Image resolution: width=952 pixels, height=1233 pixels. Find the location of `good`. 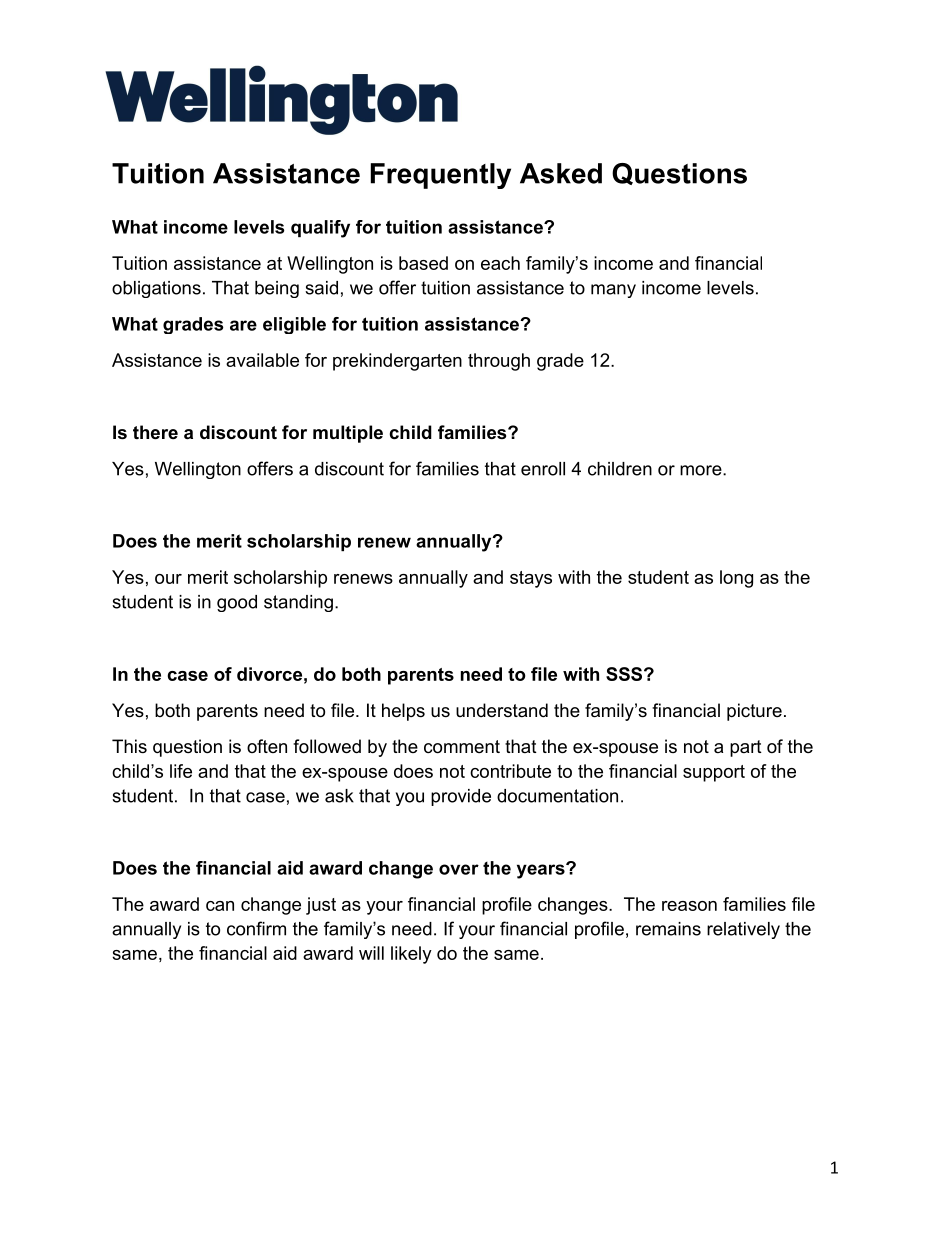

good is located at coordinates (237, 603).
